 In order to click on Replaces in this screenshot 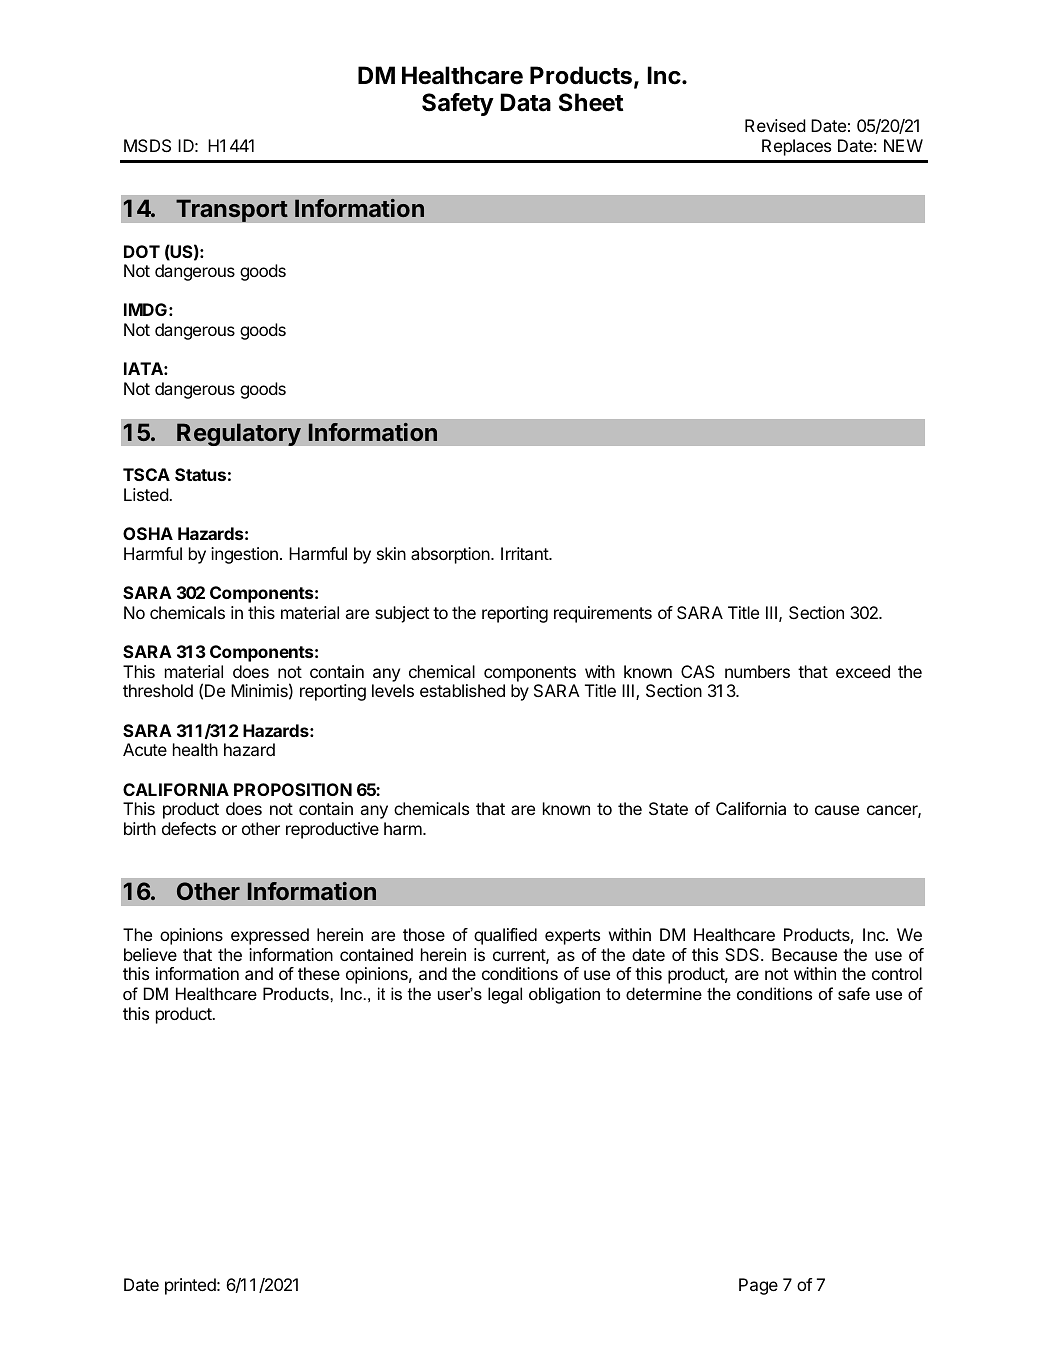, I will do `click(796, 147)`.
